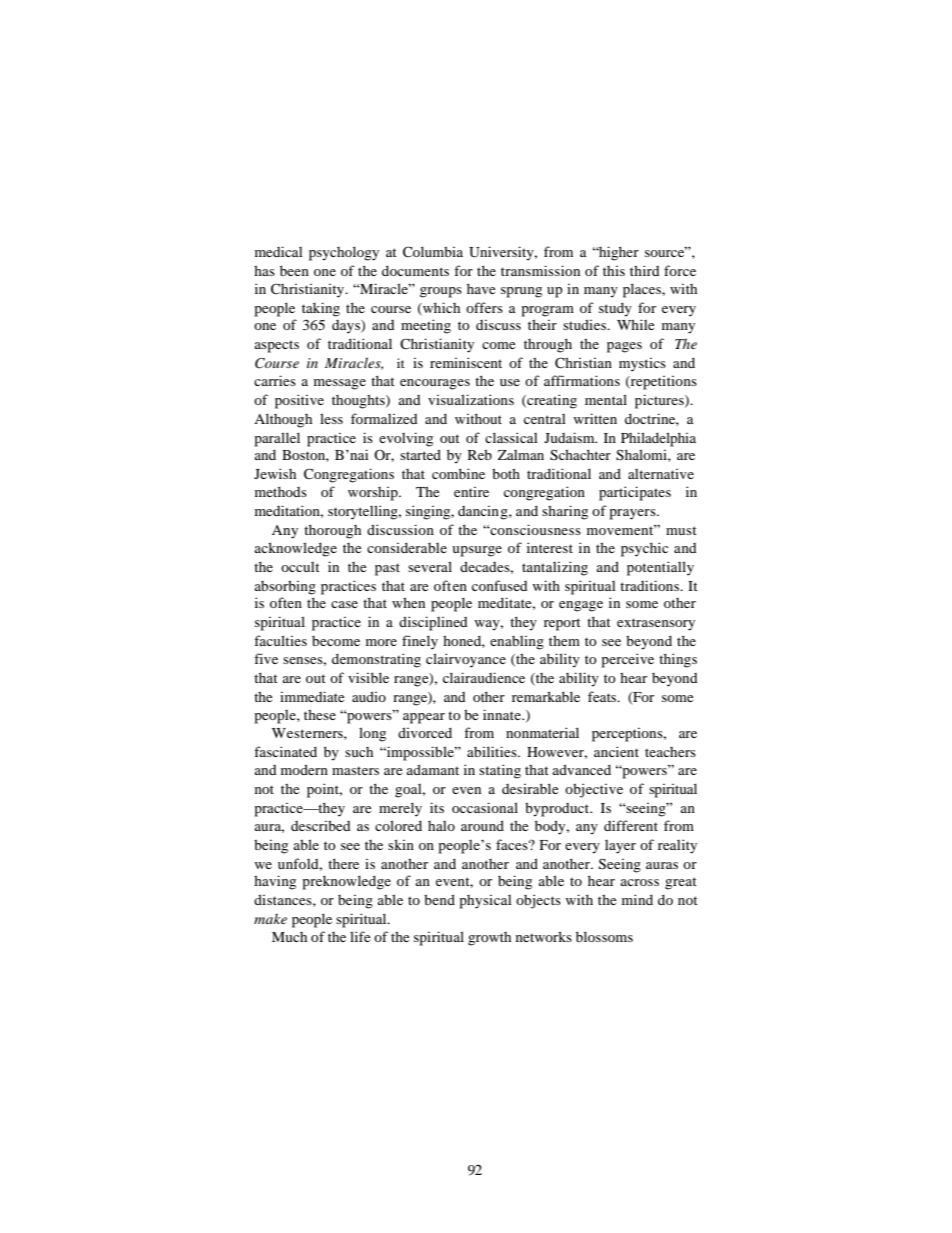  Describe the element at coordinates (485, 902) in the image. I see `physical` at that location.
